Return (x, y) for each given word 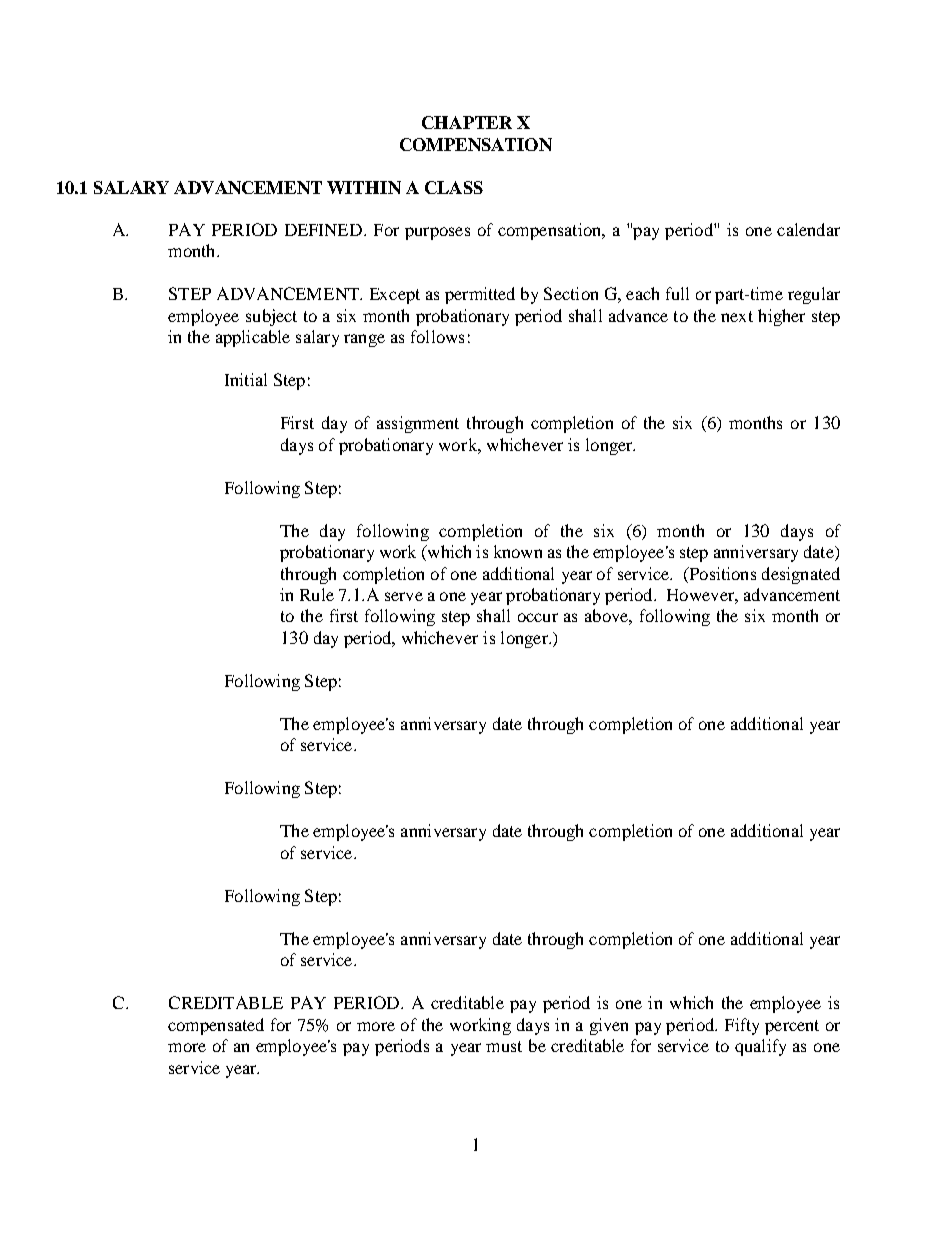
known (518, 551)
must (504, 1046)
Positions (721, 573)
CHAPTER (467, 122)
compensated (216, 1026)
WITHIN (364, 187)
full (677, 293)
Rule (317, 594)
